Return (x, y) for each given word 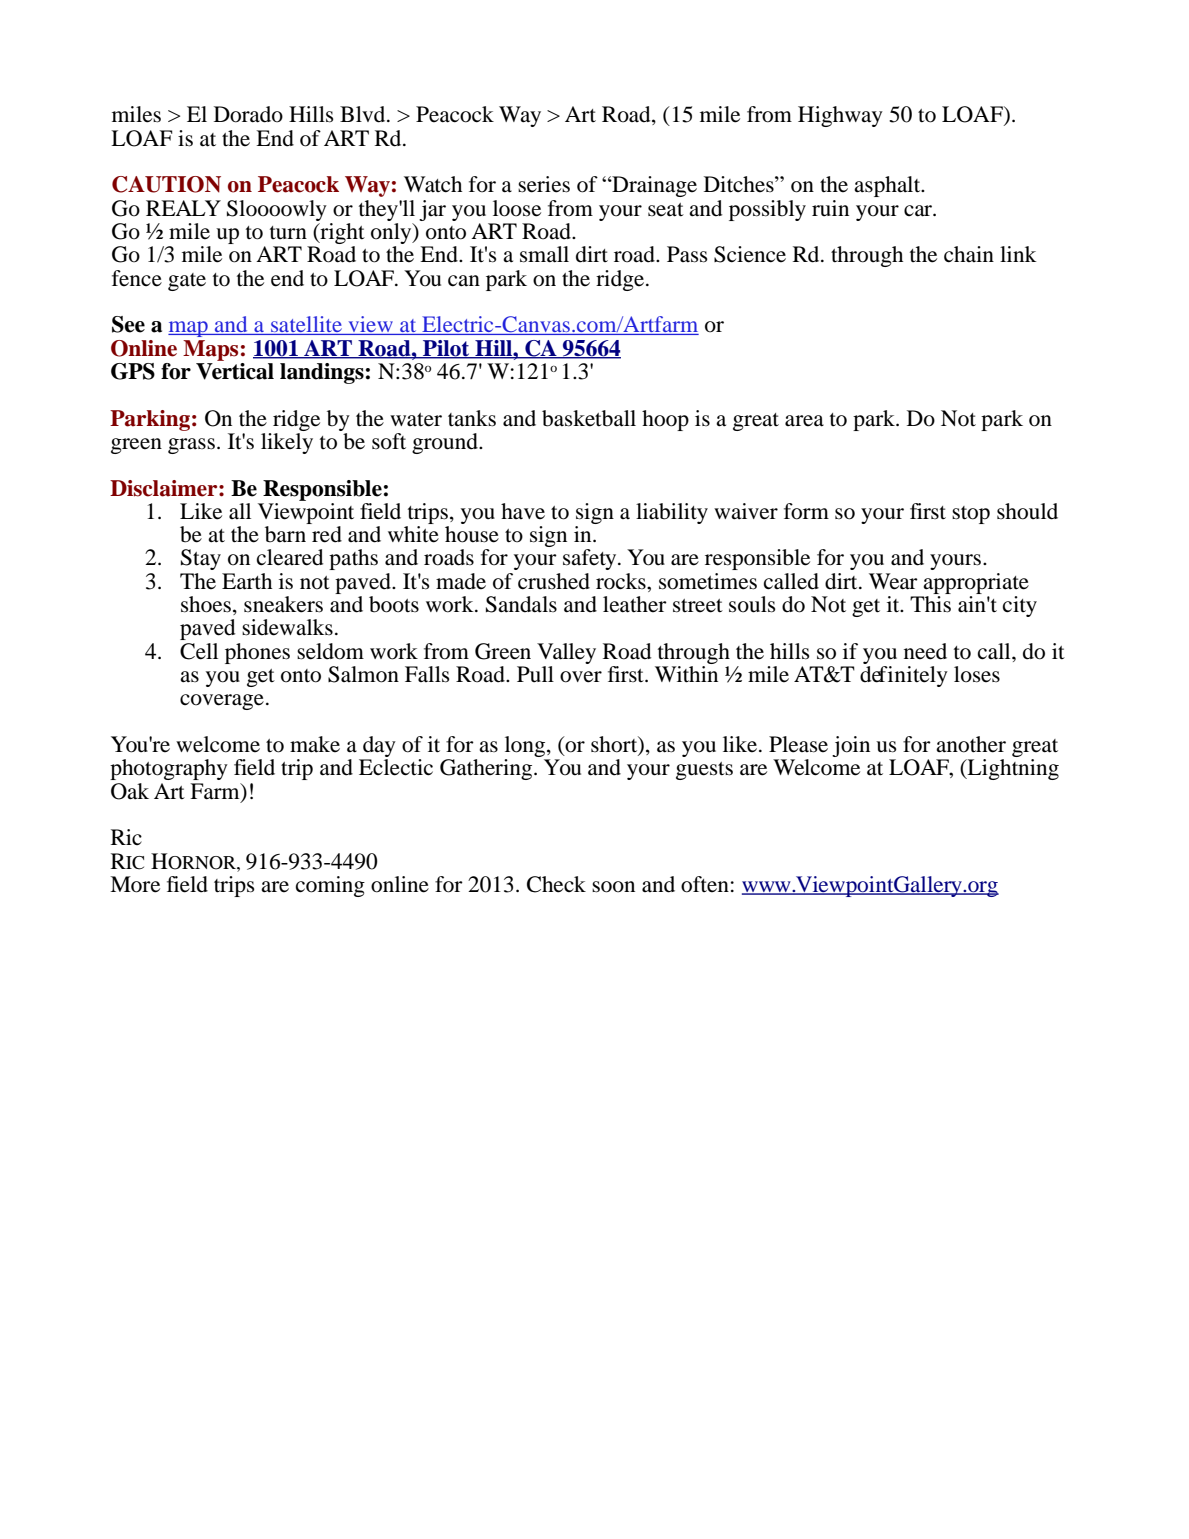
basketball (589, 418)
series (544, 184)
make (315, 744)
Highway (840, 116)
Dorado (248, 114)
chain (969, 254)
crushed (554, 581)
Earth (247, 581)
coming (330, 886)
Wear (893, 581)
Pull (535, 674)
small (544, 254)
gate (187, 282)
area (804, 421)
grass (191, 446)
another (971, 744)
